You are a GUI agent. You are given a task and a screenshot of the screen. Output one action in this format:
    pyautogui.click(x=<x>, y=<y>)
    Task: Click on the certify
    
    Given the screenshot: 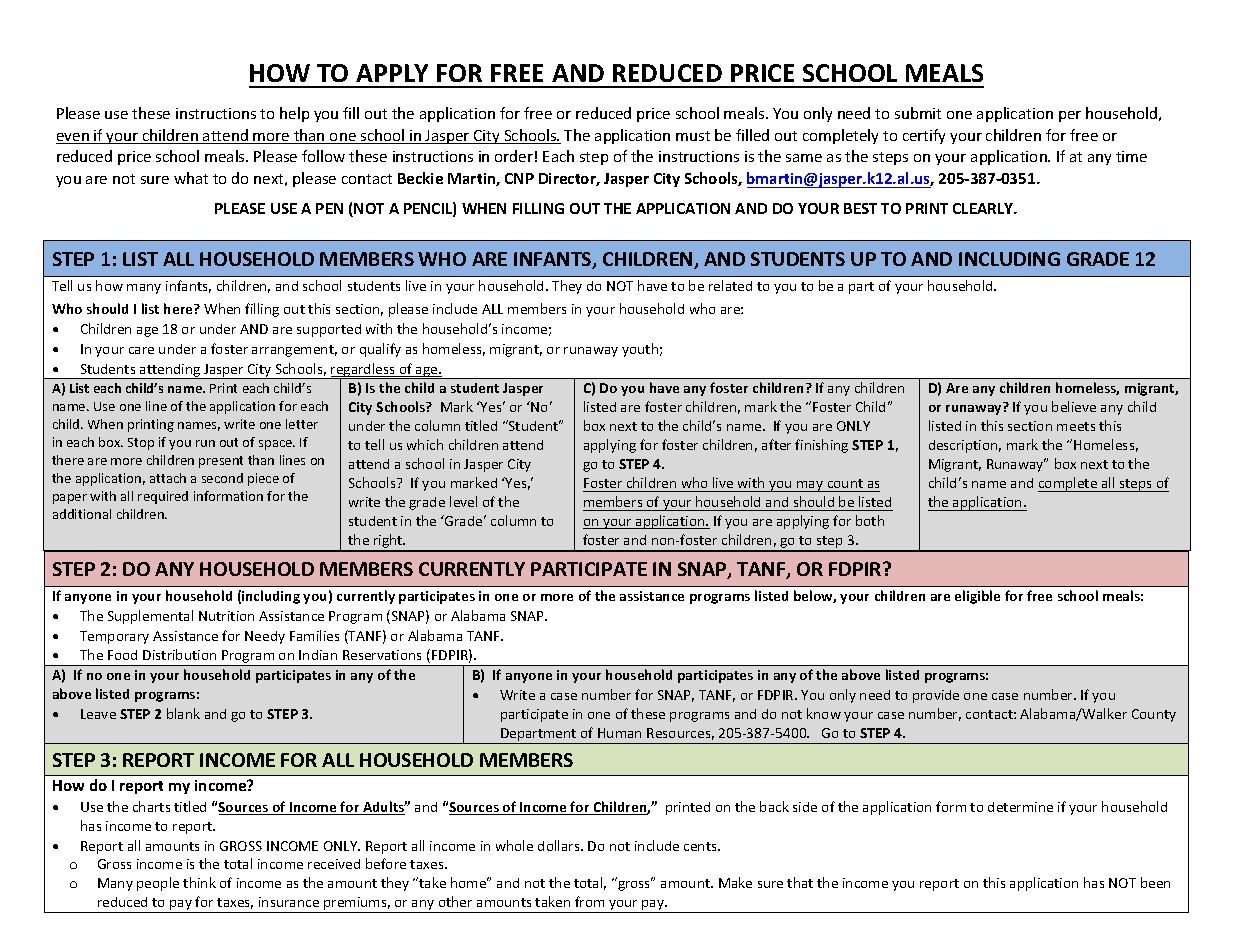 What is the action you would take?
    pyautogui.click(x=924, y=136)
